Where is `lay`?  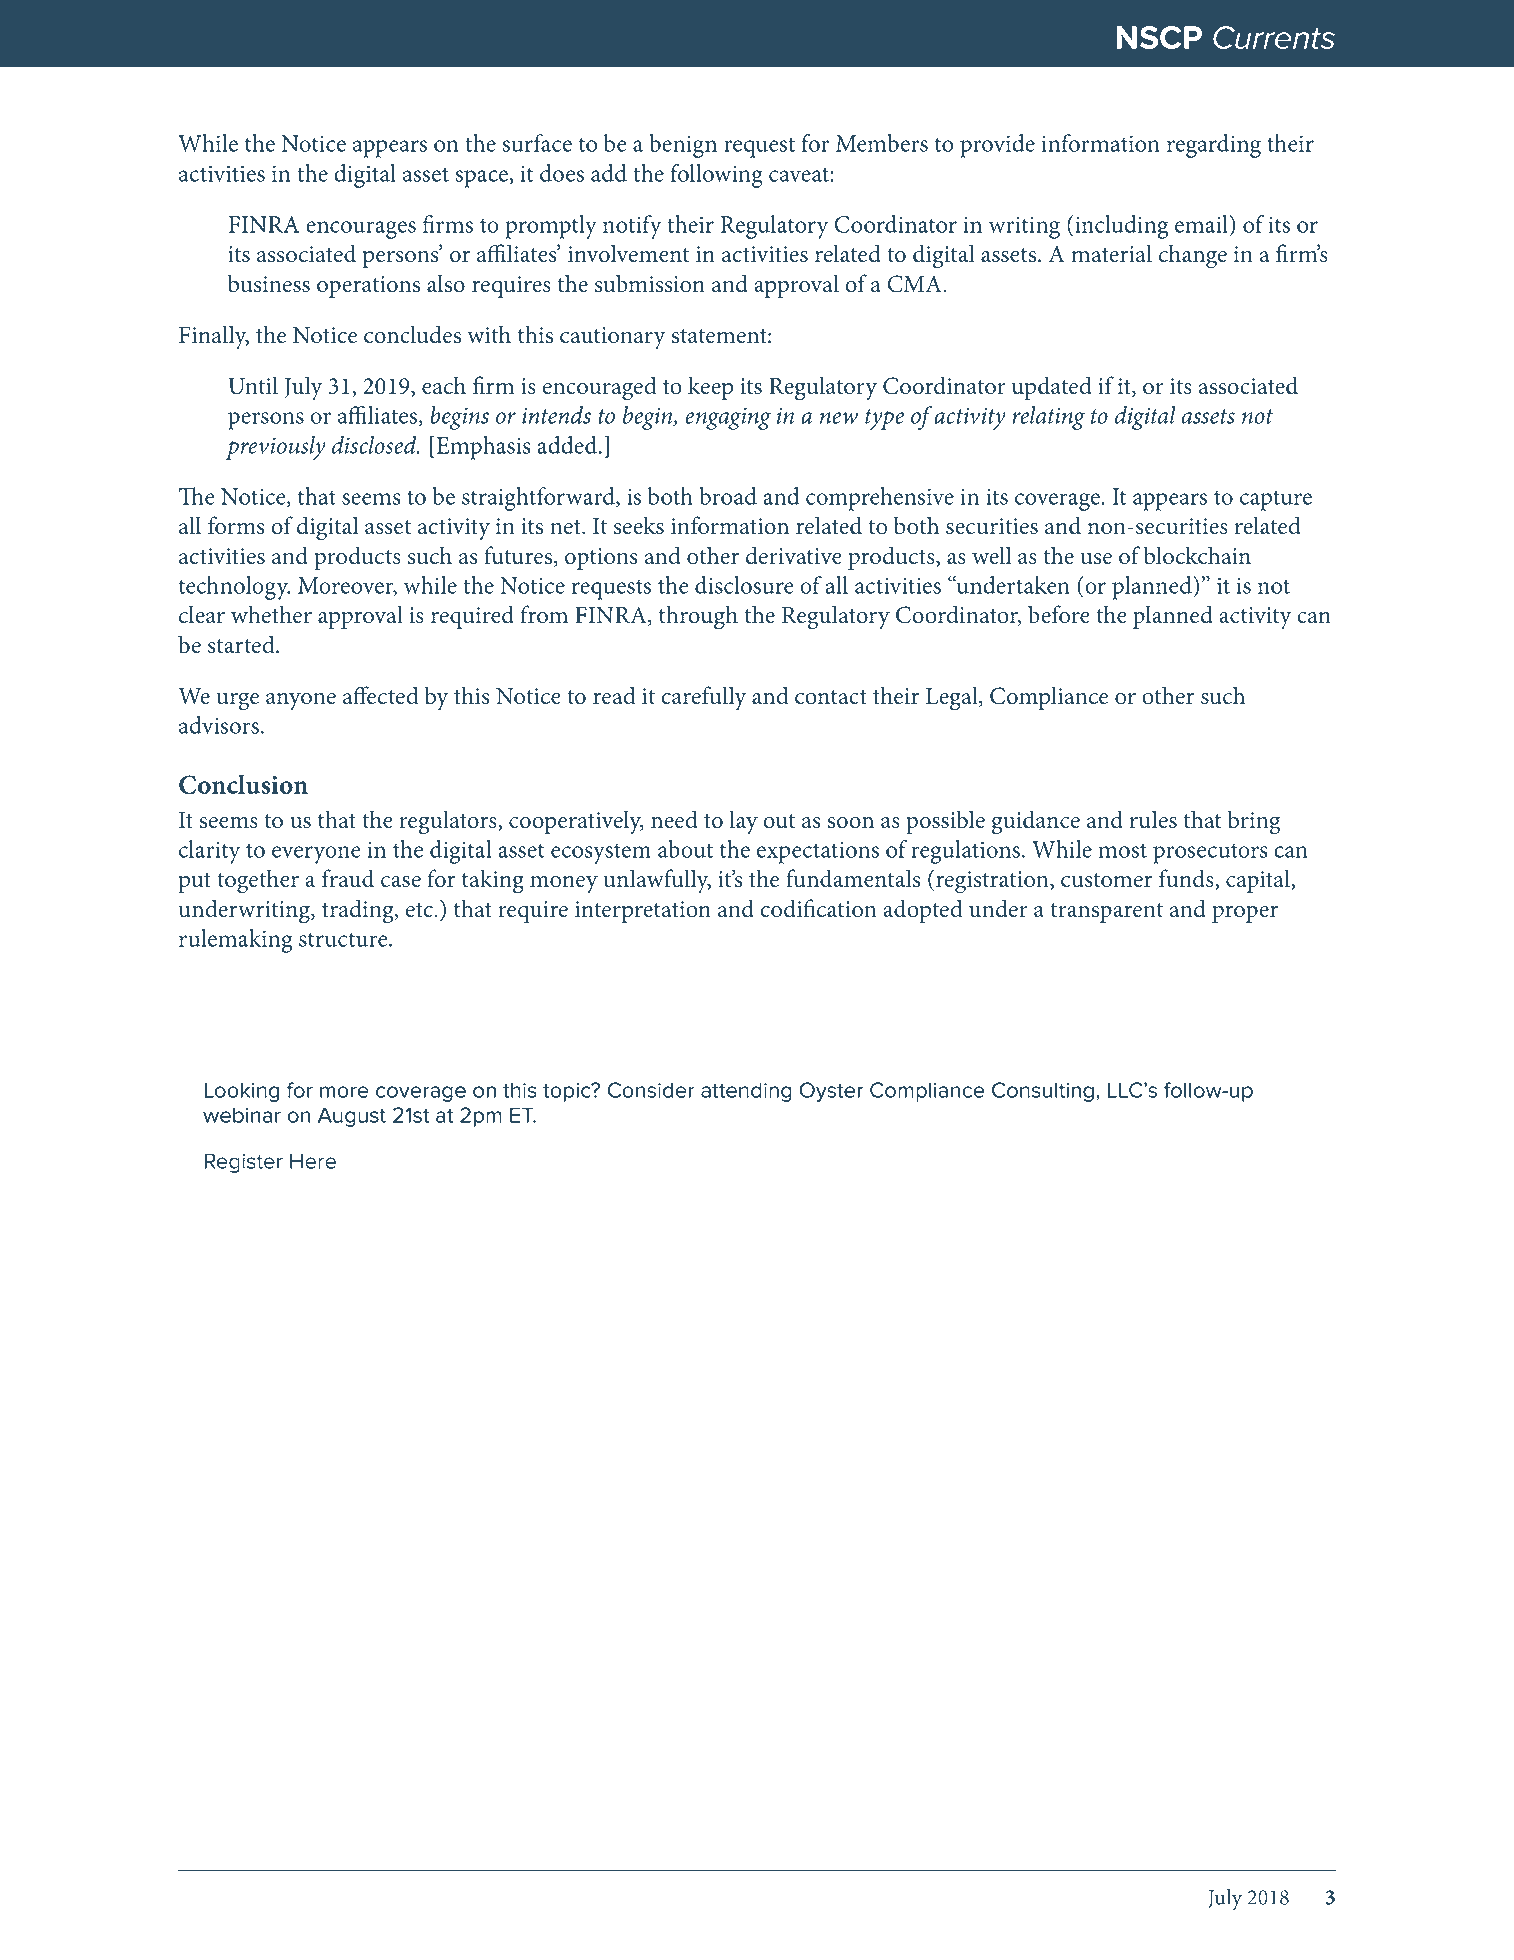 lay is located at coordinates (743, 822).
